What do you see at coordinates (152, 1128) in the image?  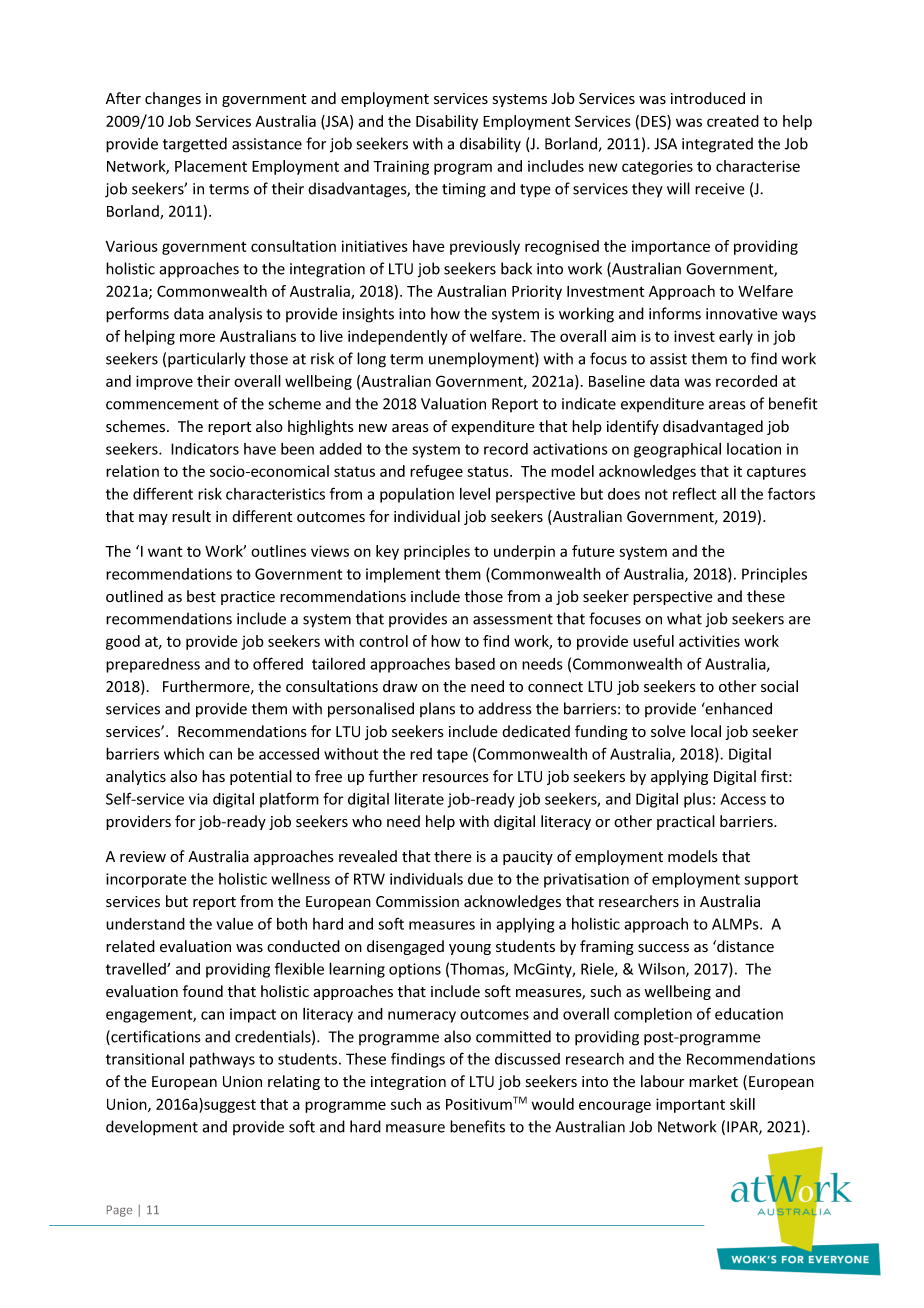 I see `development` at bounding box center [152, 1128].
